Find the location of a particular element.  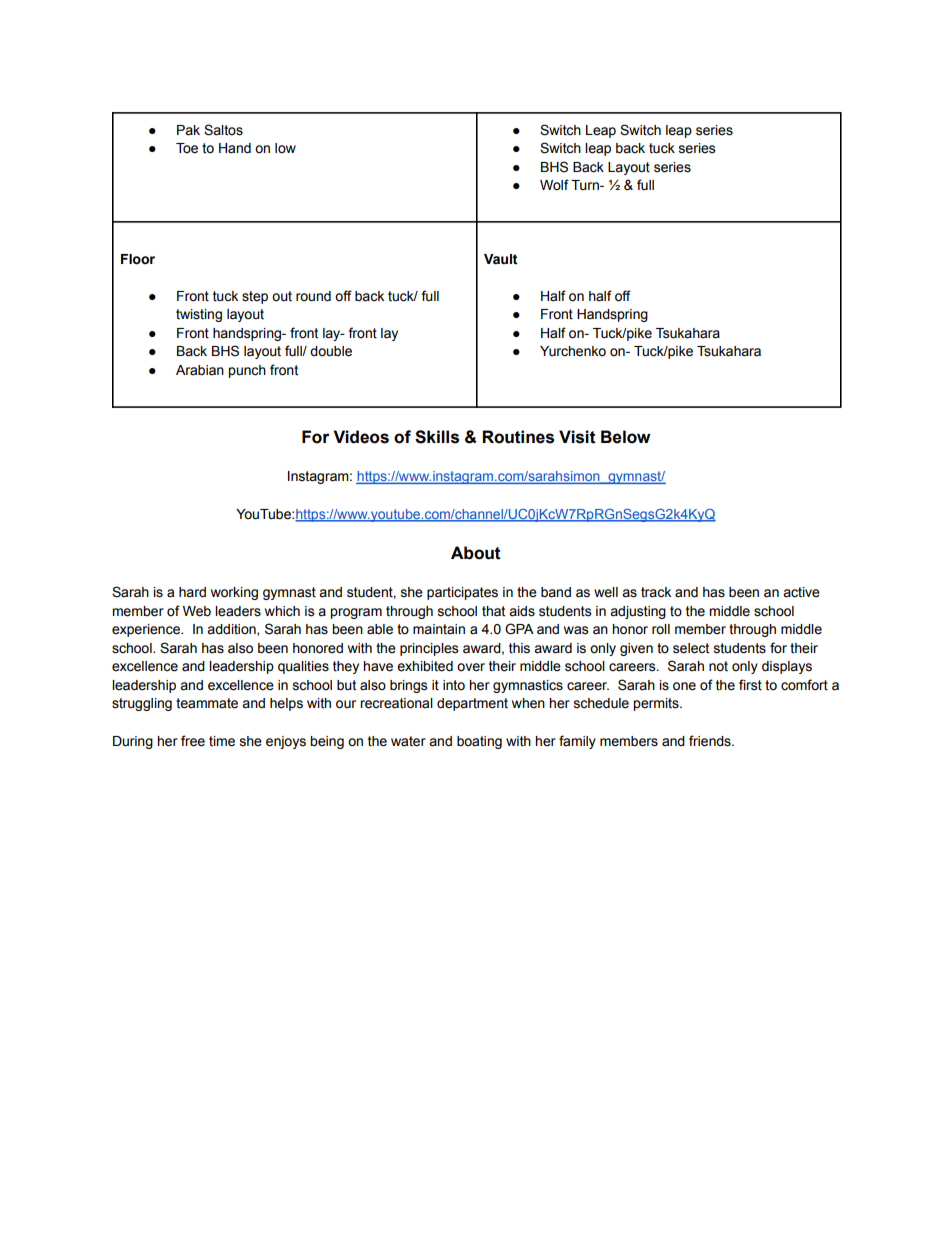

time is located at coordinates (222, 741).
